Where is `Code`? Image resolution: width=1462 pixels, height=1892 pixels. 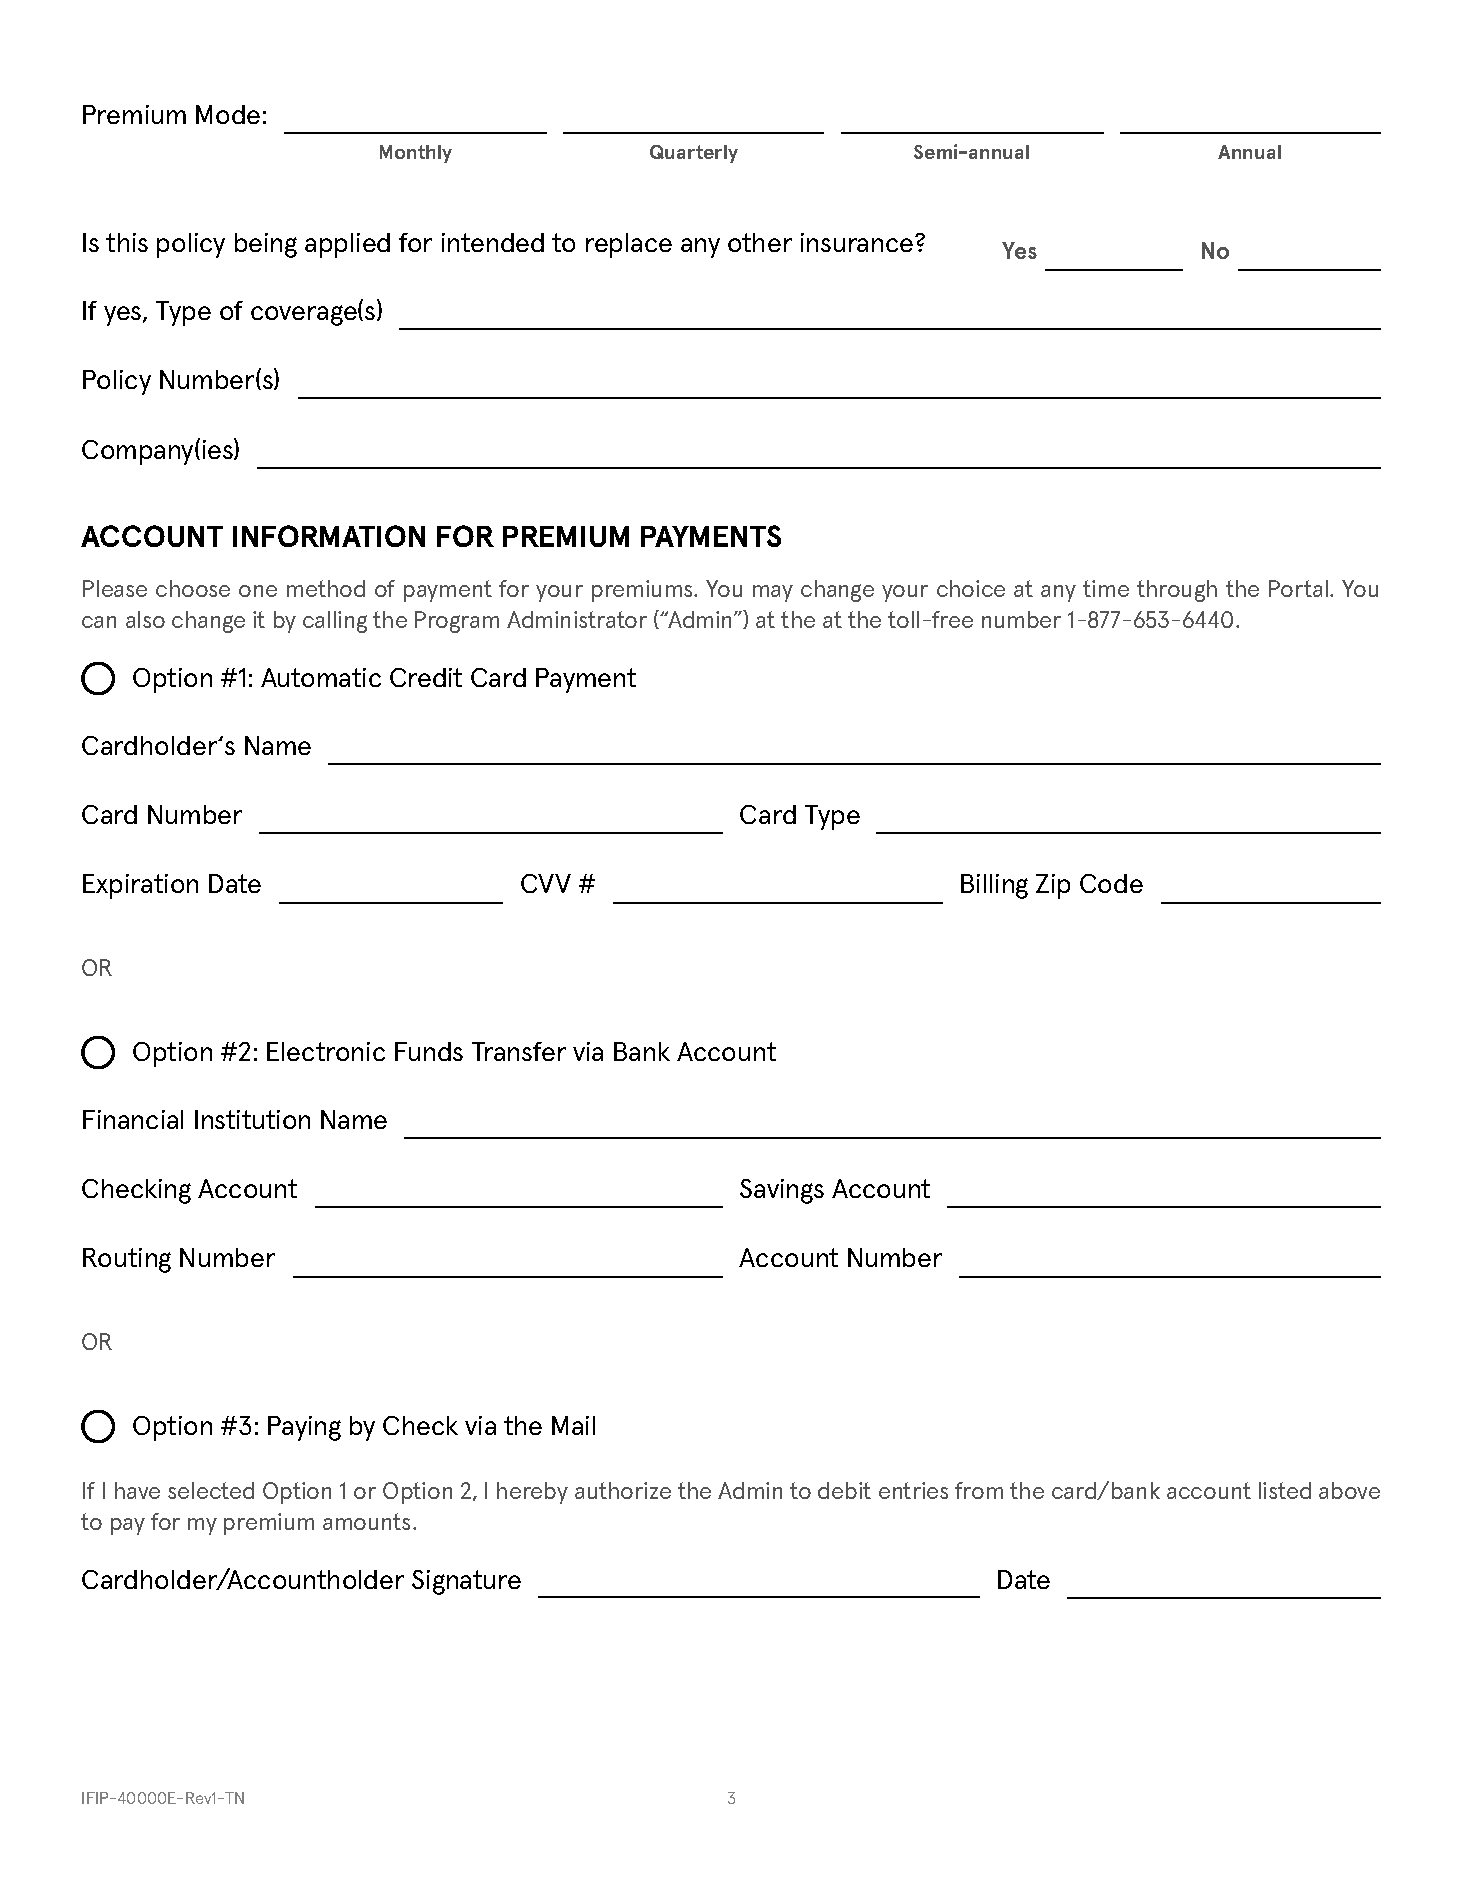 Code is located at coordinates (1111, 883).
